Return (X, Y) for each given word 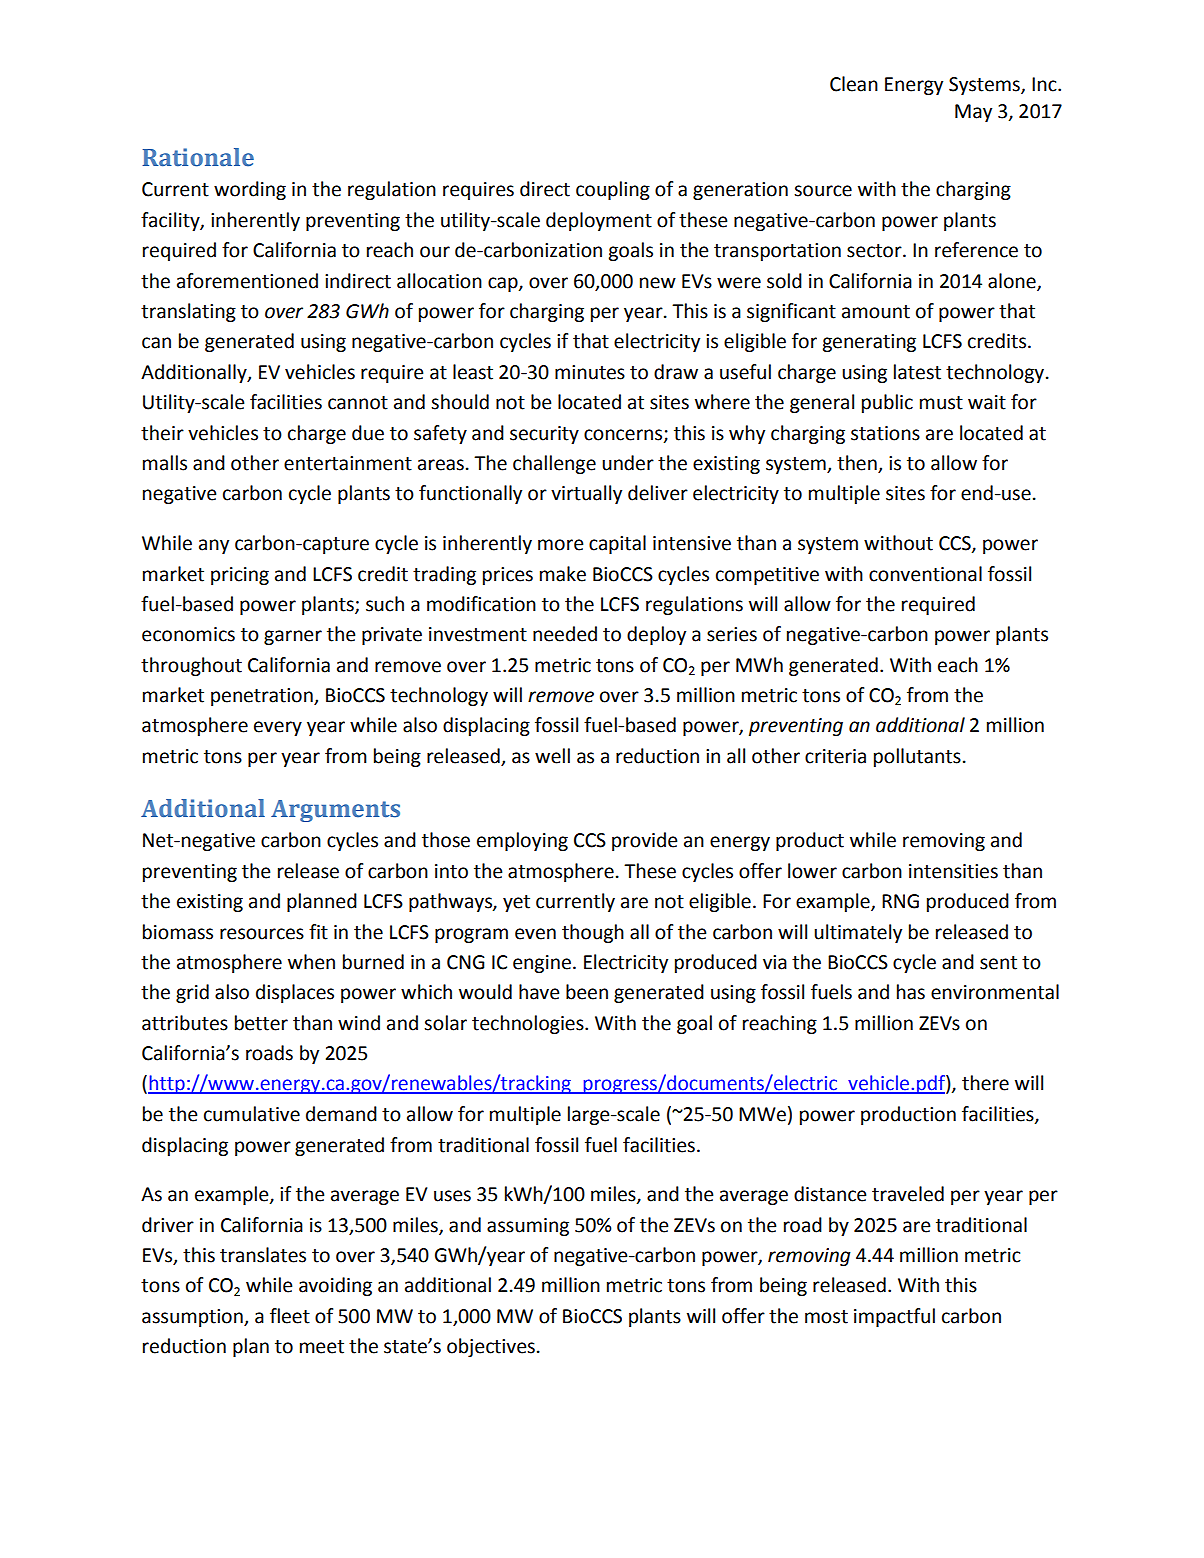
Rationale (198, 157)
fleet (290, 1316)
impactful (894, 1317)
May (973, 113)
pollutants (917, 757)
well (552, 756)
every (278, 728)
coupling (613, 190)
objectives (491, 1347)
